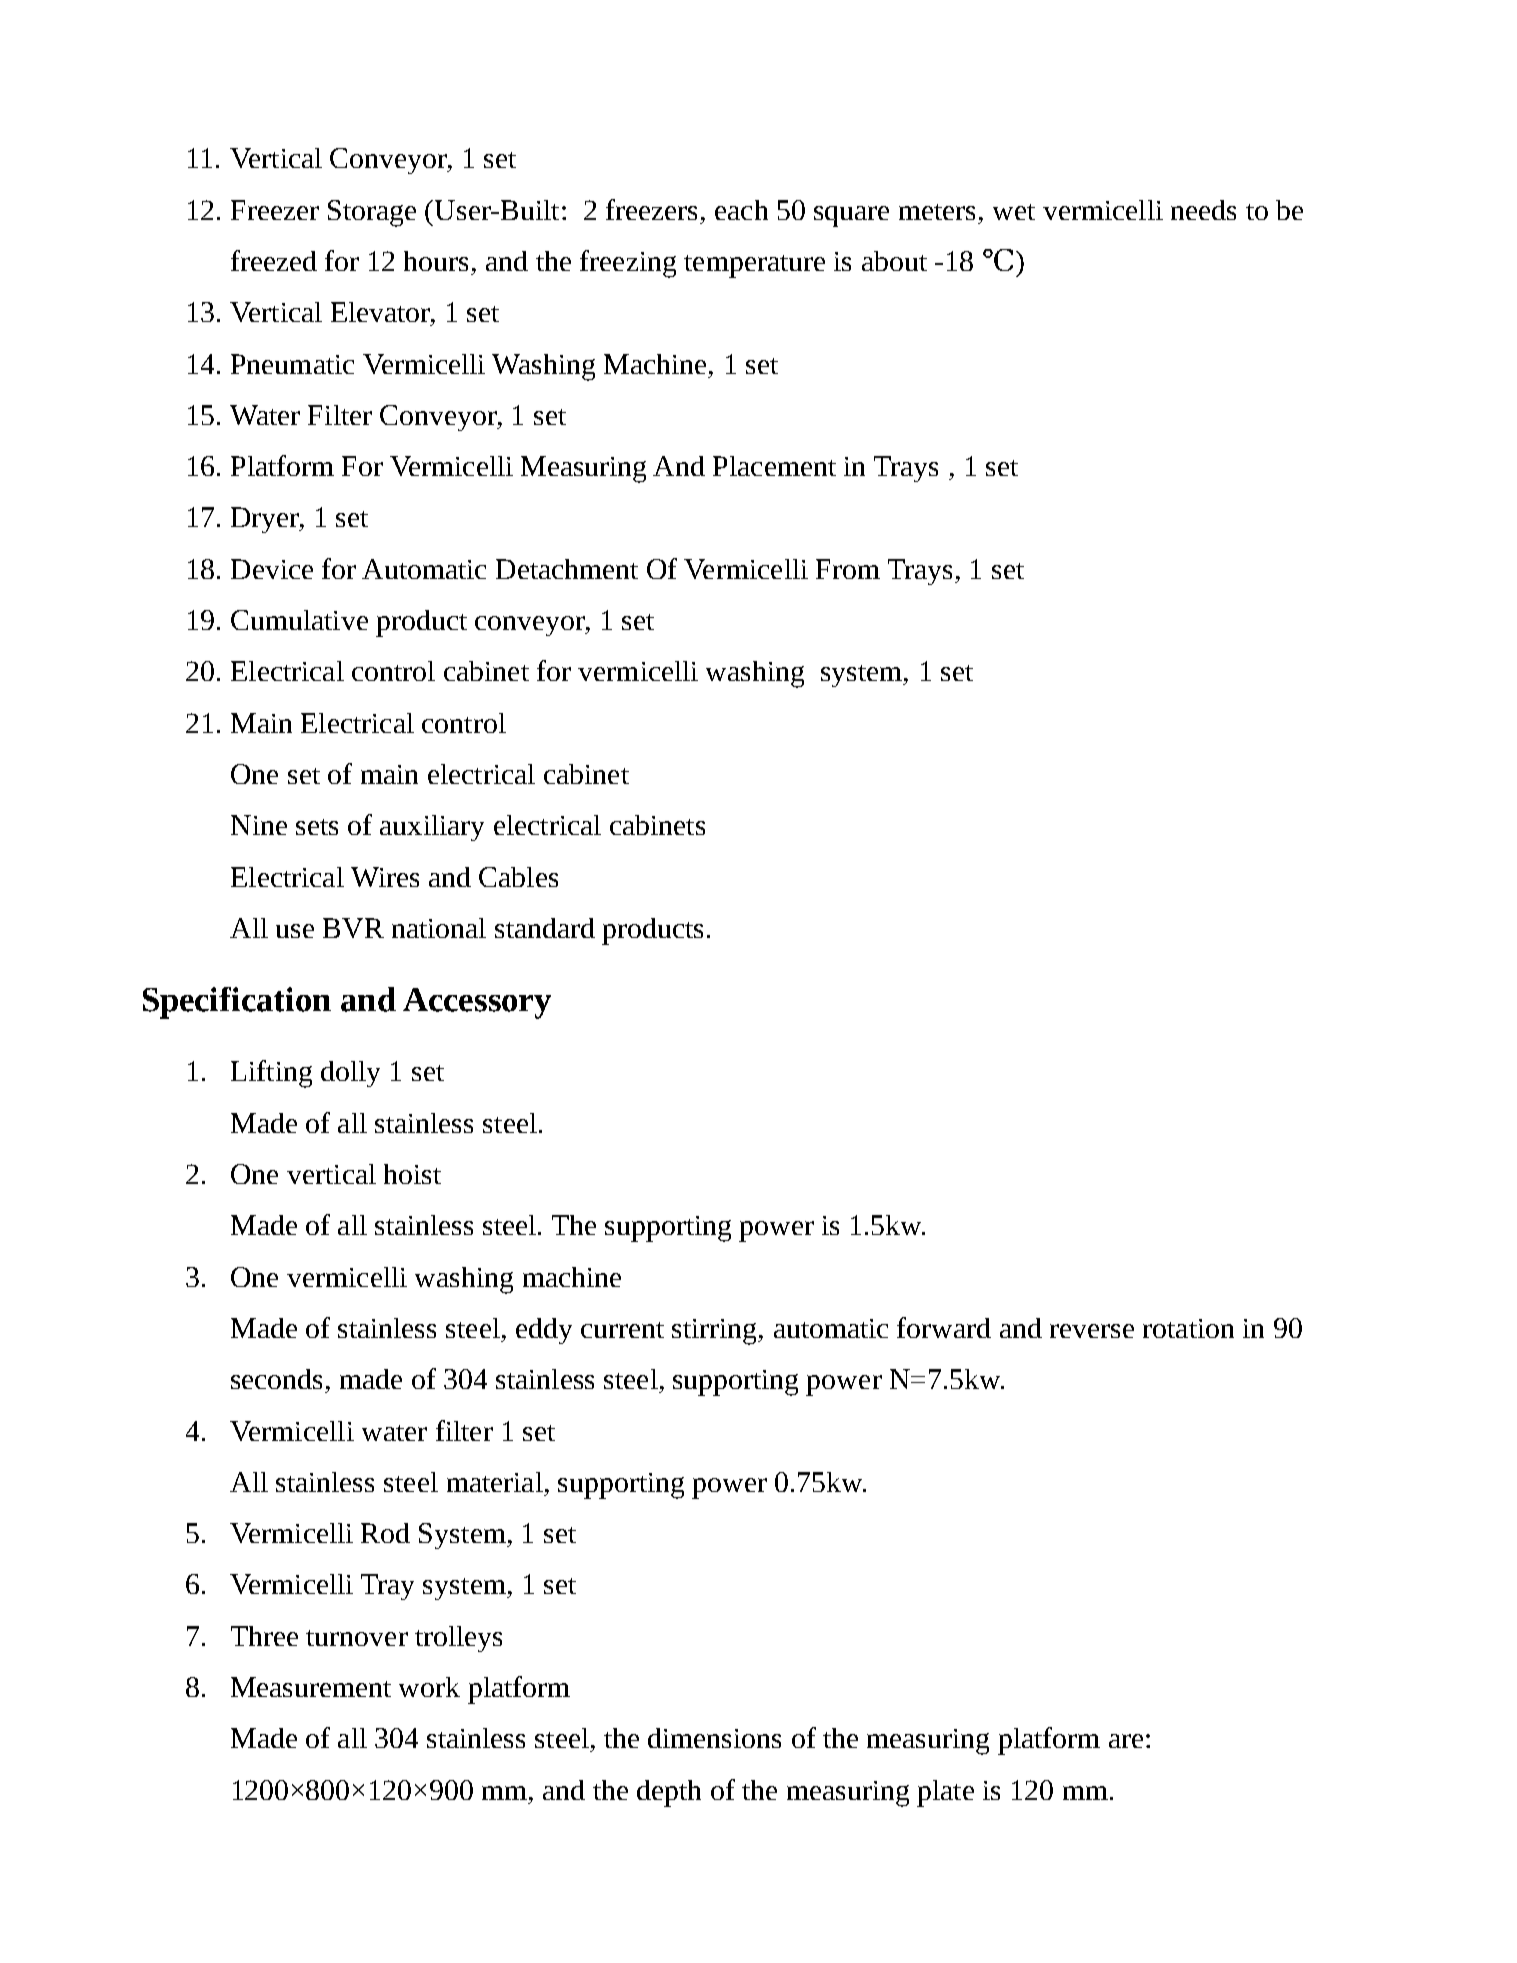 The image size is (1517, 1963). I want to click on temperature, so click(754, 266).
